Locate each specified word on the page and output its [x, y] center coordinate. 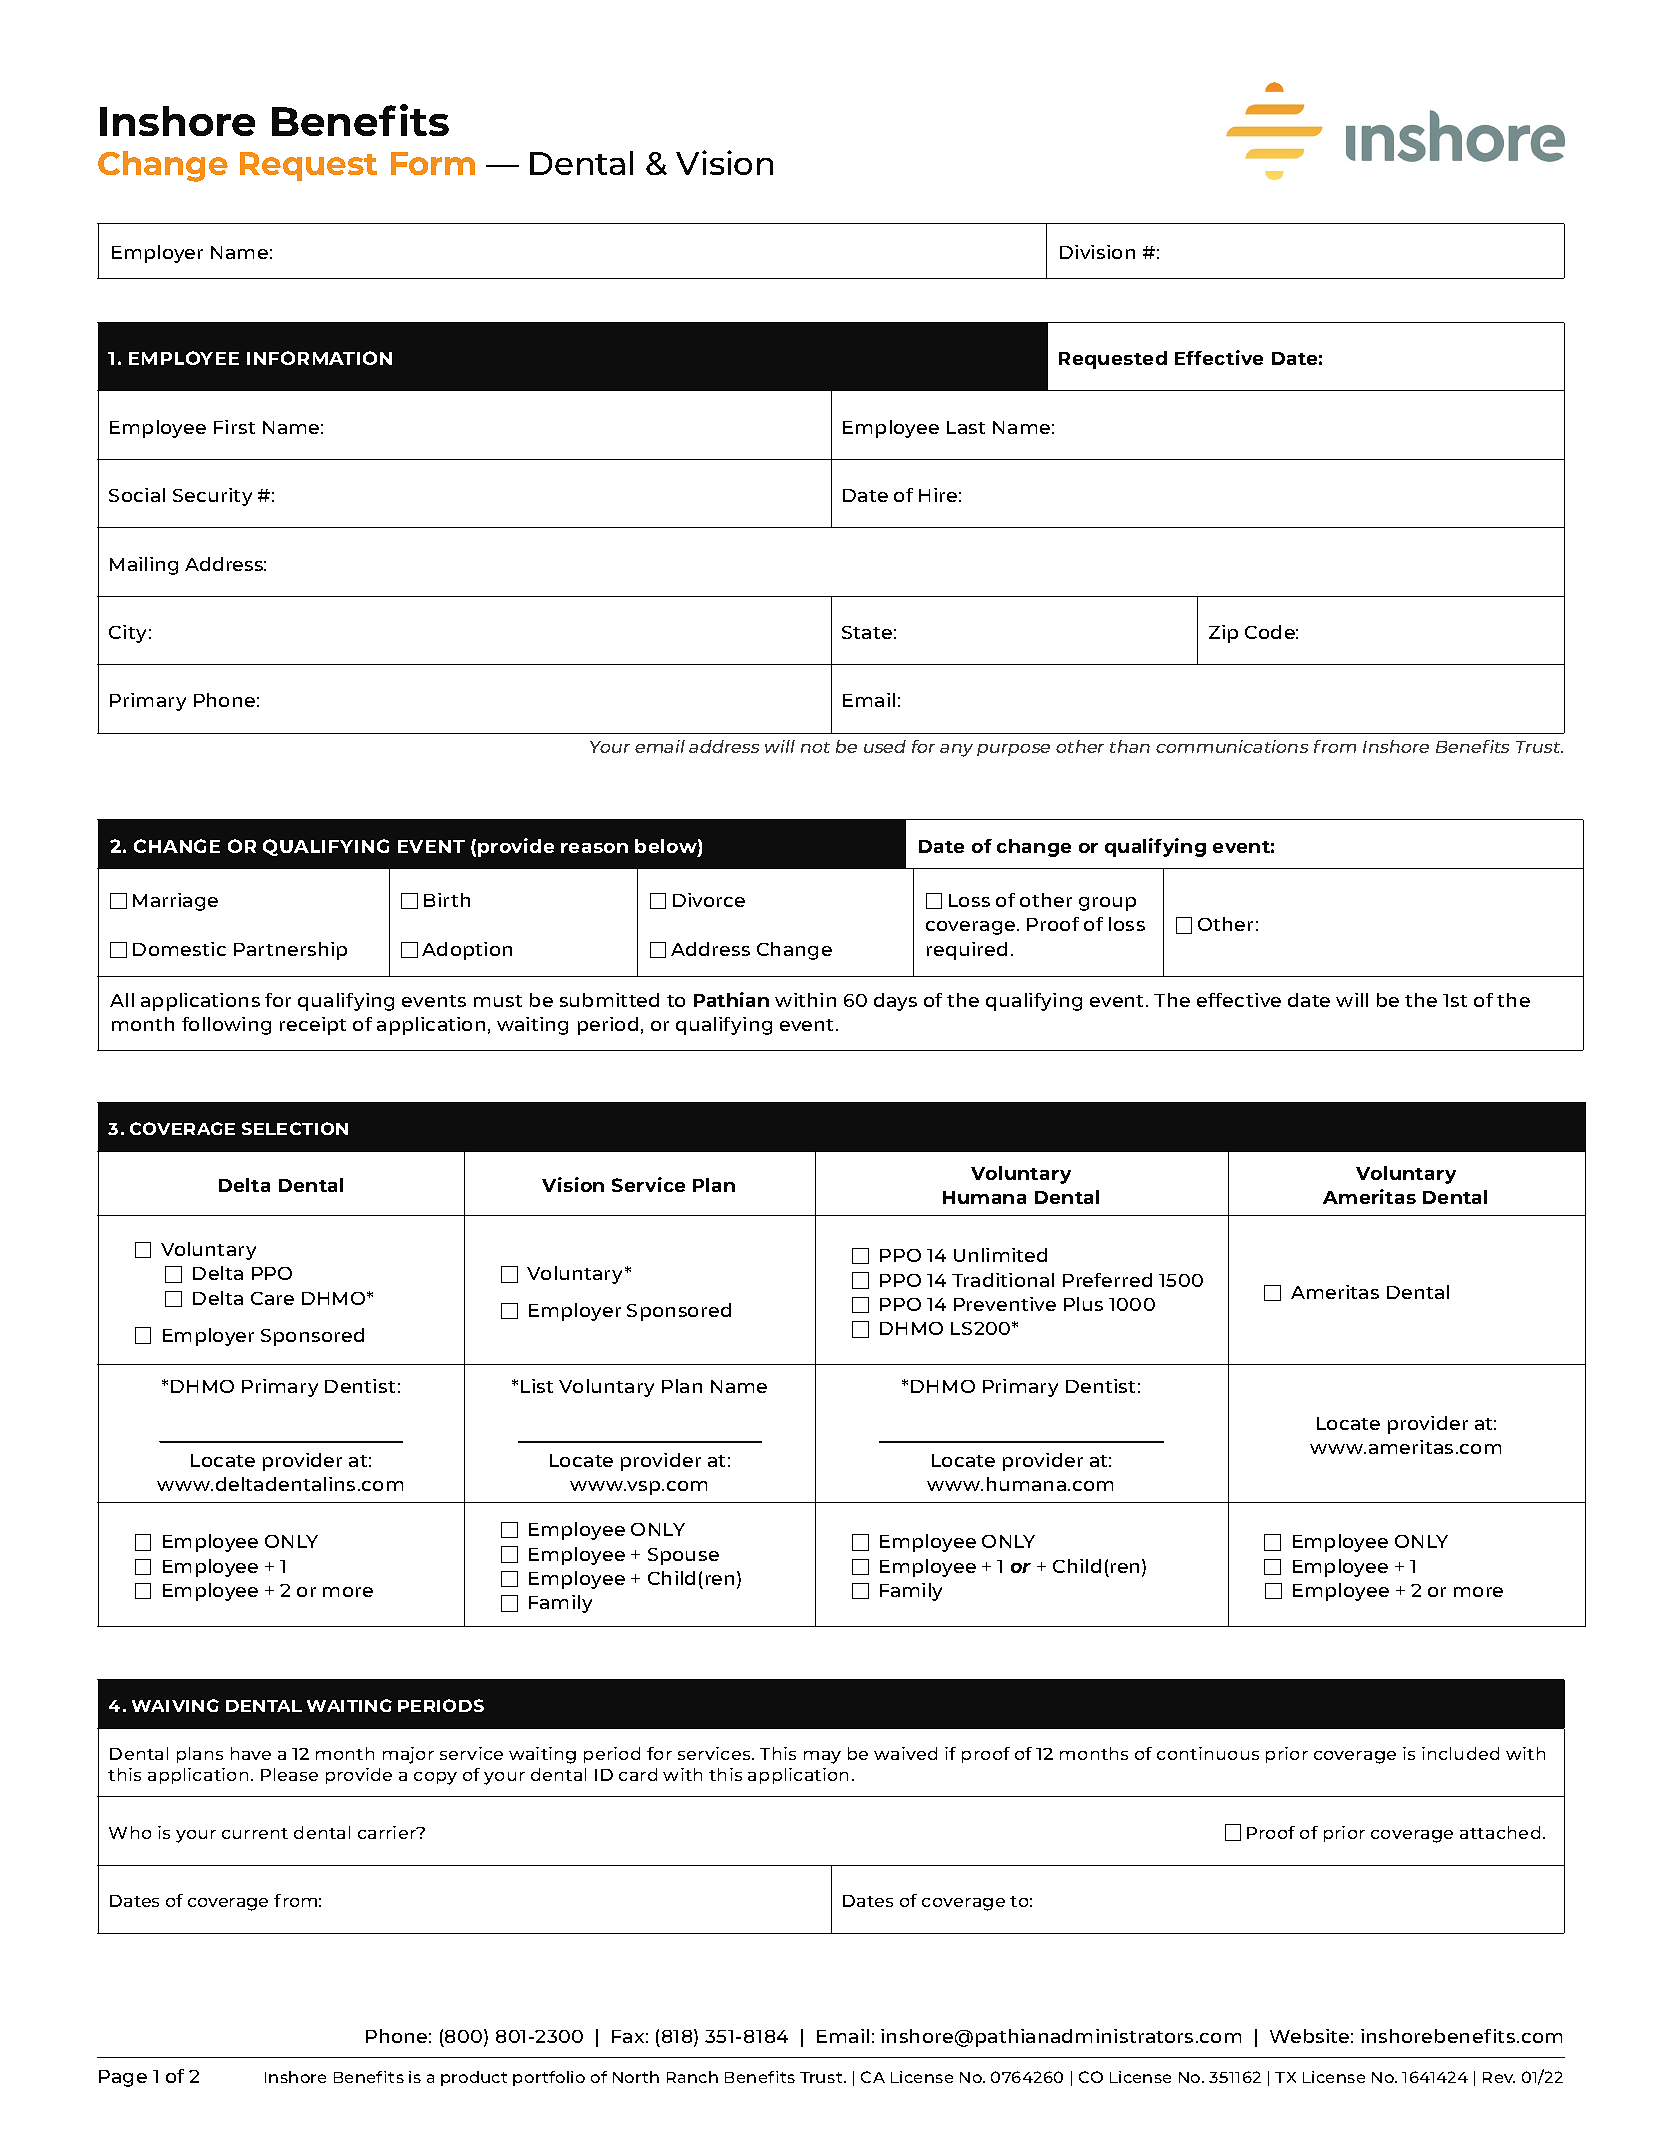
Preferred [1107, 1280]
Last [966, 427]
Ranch [692, 2077]
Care [272, 1298]
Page [123, 2078]
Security [212, 497]
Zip [1223, 634]
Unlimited [1000, 1255]
